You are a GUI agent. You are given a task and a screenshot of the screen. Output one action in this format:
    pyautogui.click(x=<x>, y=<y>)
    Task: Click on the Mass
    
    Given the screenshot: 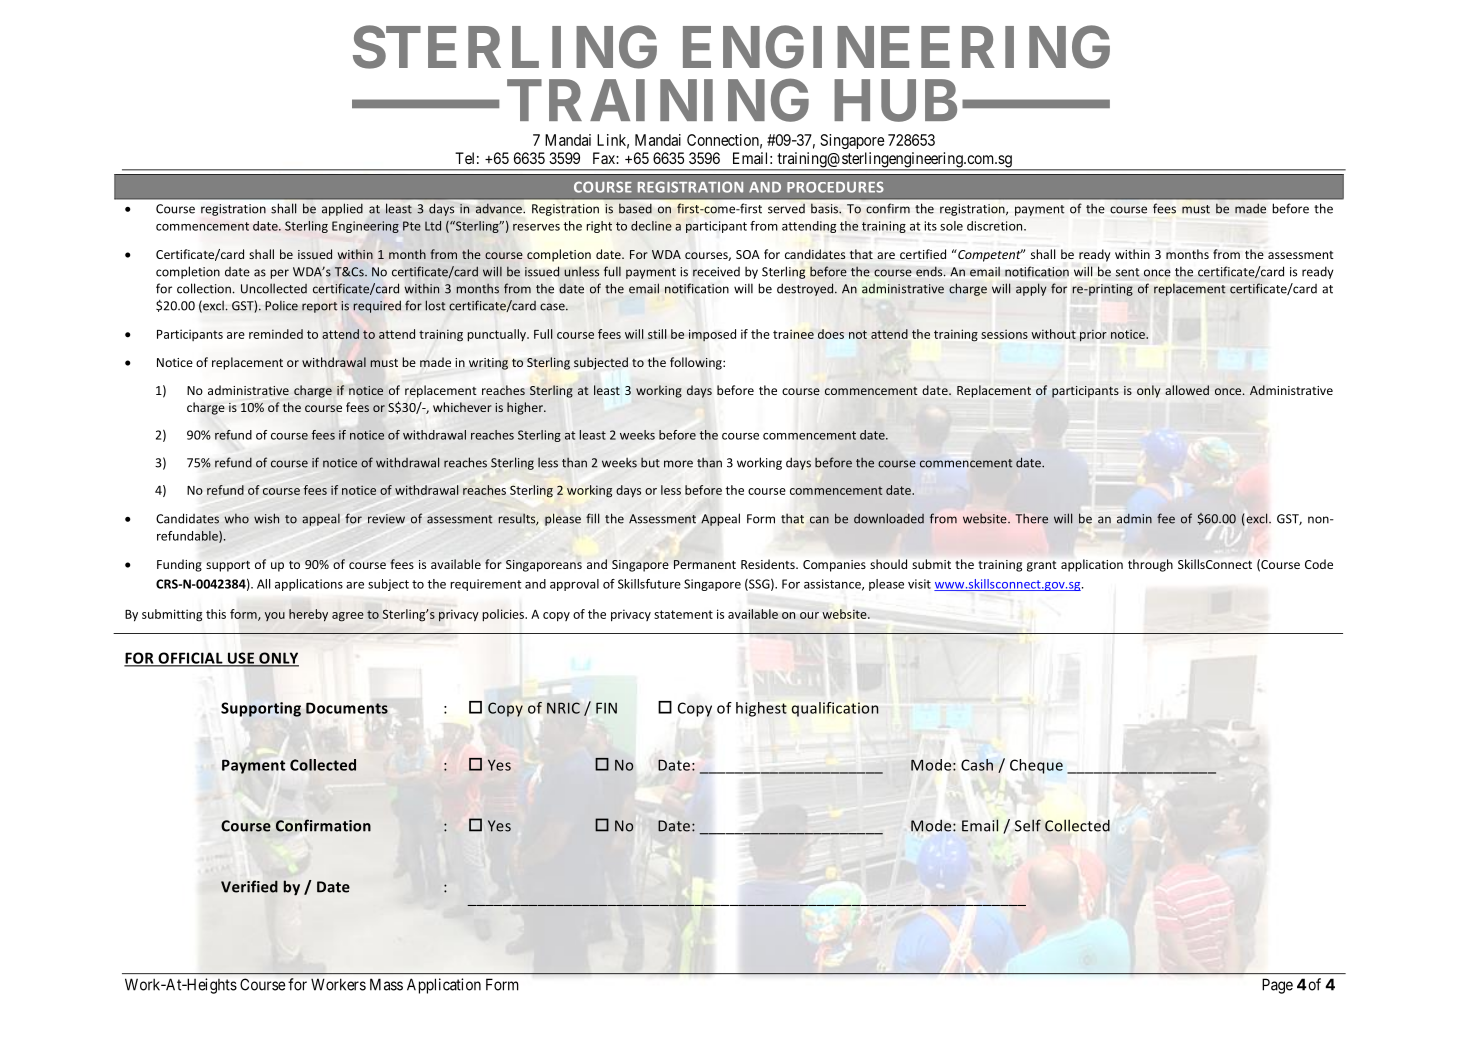 What is the action you would take?
    pyautogui.click(x=386, y=984)
